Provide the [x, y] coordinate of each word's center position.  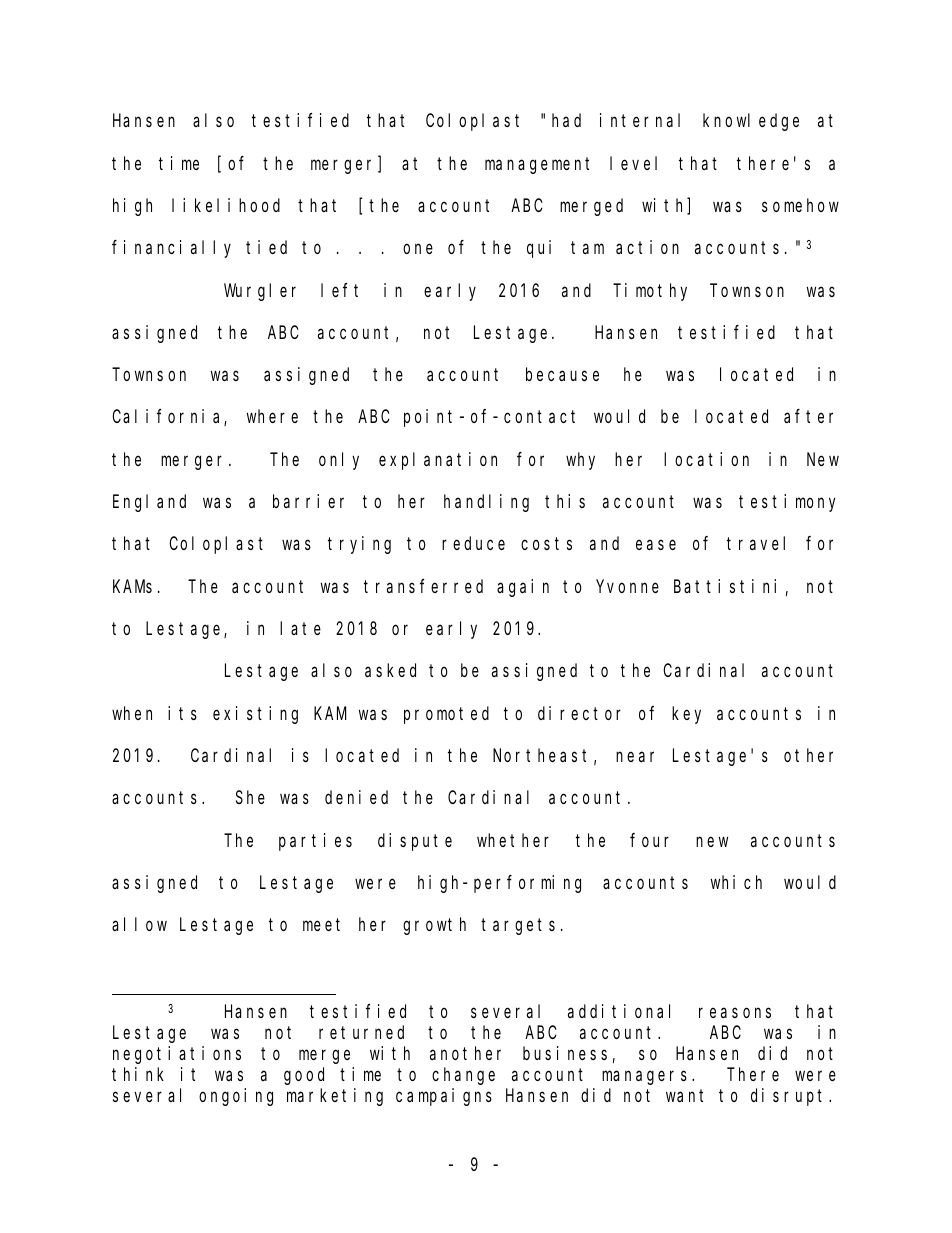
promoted [446, 715]
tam [587, 248]
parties [315, 842]
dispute [415, 842]
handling [486, 503]
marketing [335, 1097]
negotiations [177, 1055]
